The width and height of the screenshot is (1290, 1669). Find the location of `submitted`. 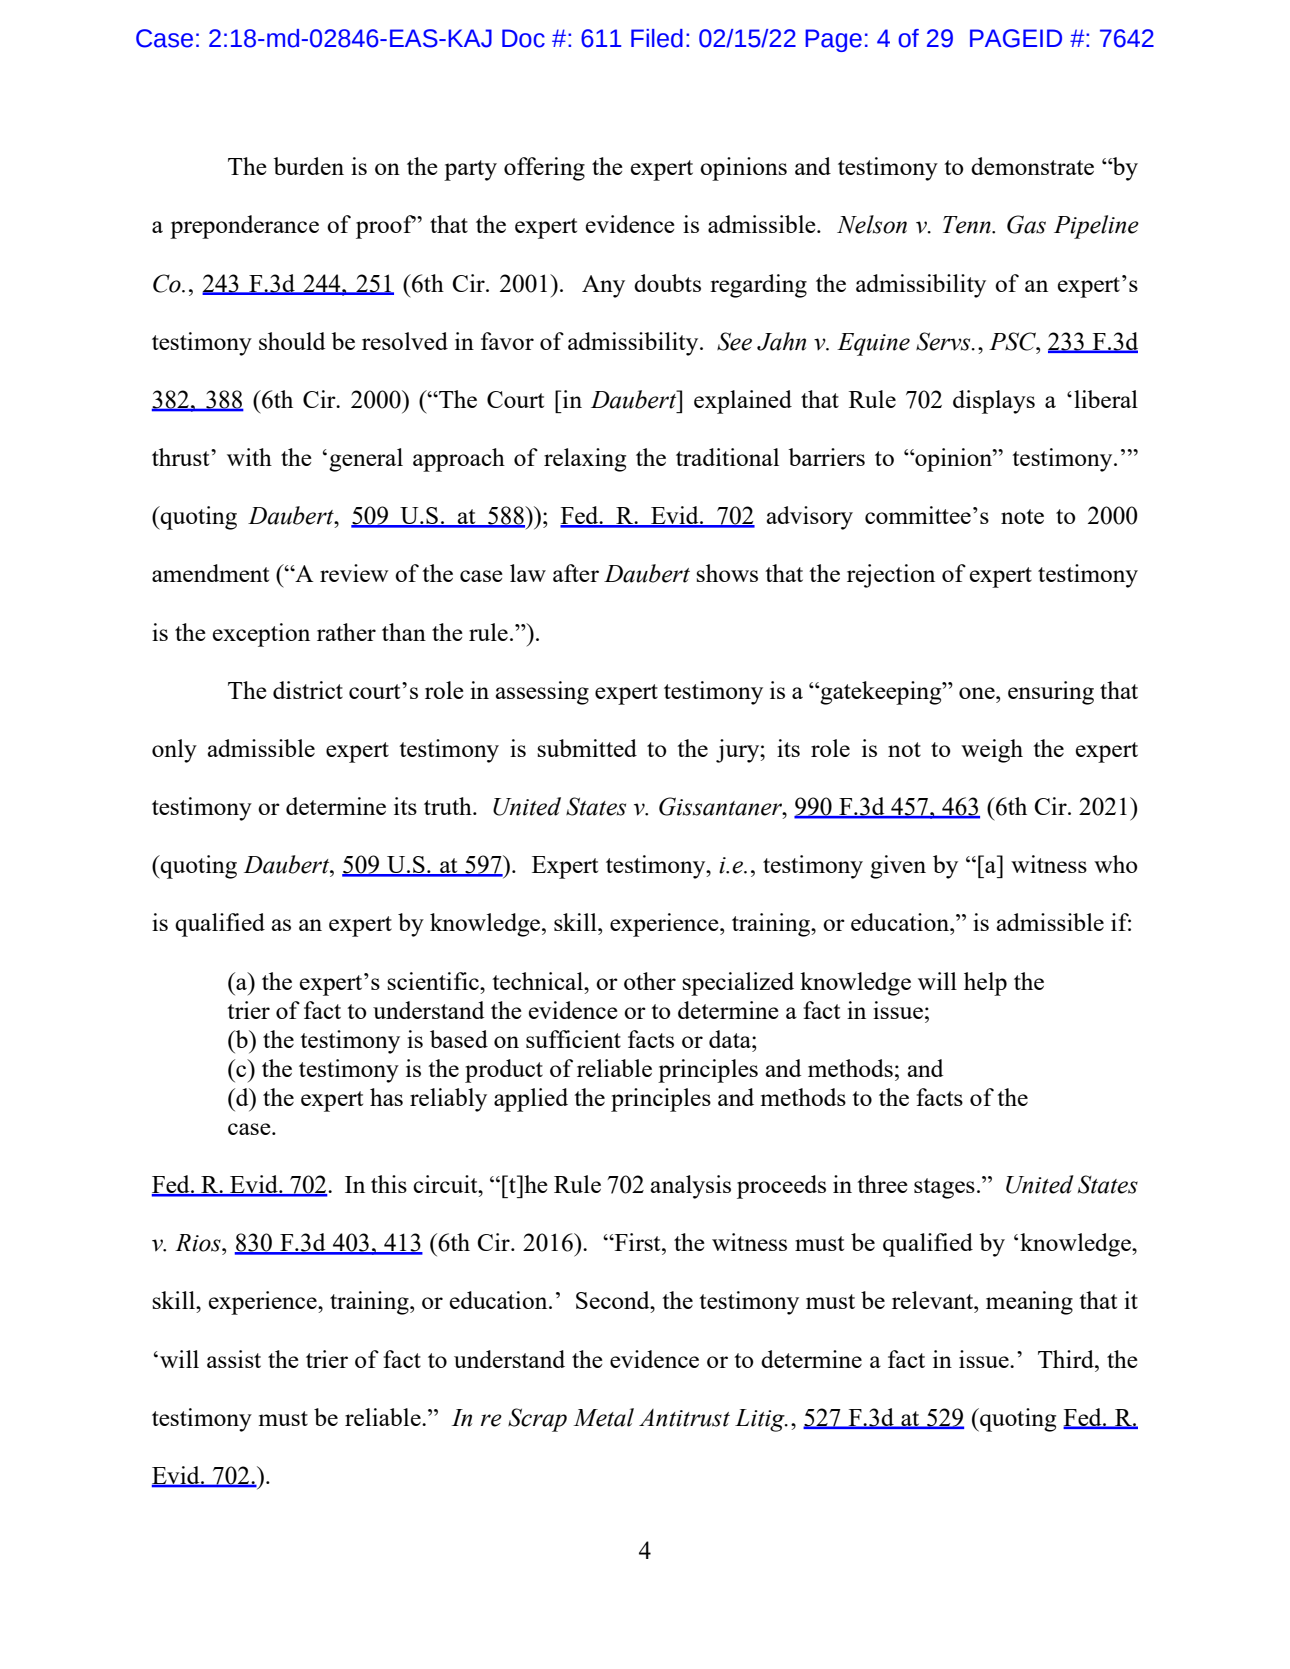

submitted is located at coordinates (587, 748).
